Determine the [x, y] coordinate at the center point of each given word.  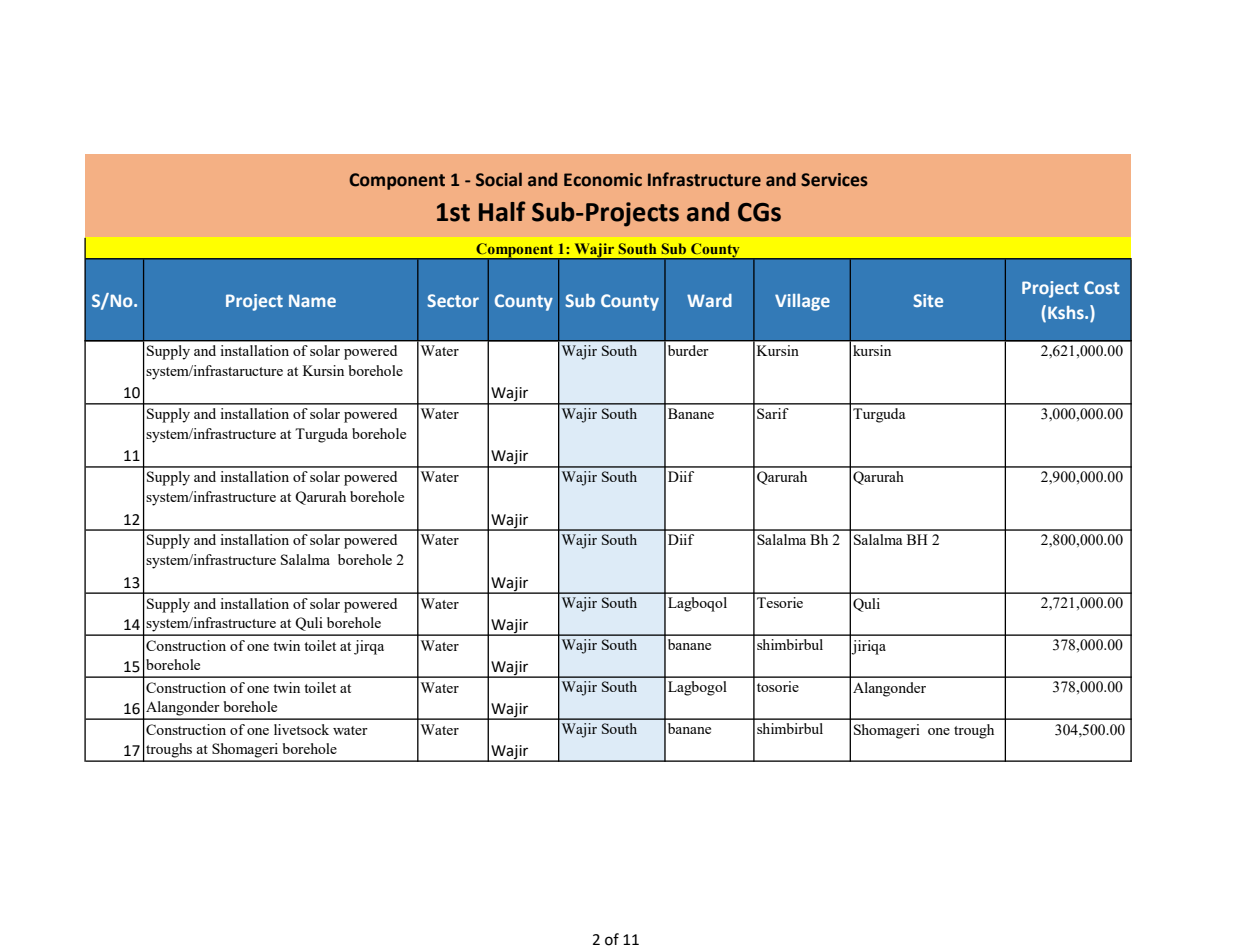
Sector [453, 300]
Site [928, 300]
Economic [603, 180]
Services [834, 180]
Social [499, 179]
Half [502, 211]
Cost [1102, 287]
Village [802, 302]
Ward [709, 300]
